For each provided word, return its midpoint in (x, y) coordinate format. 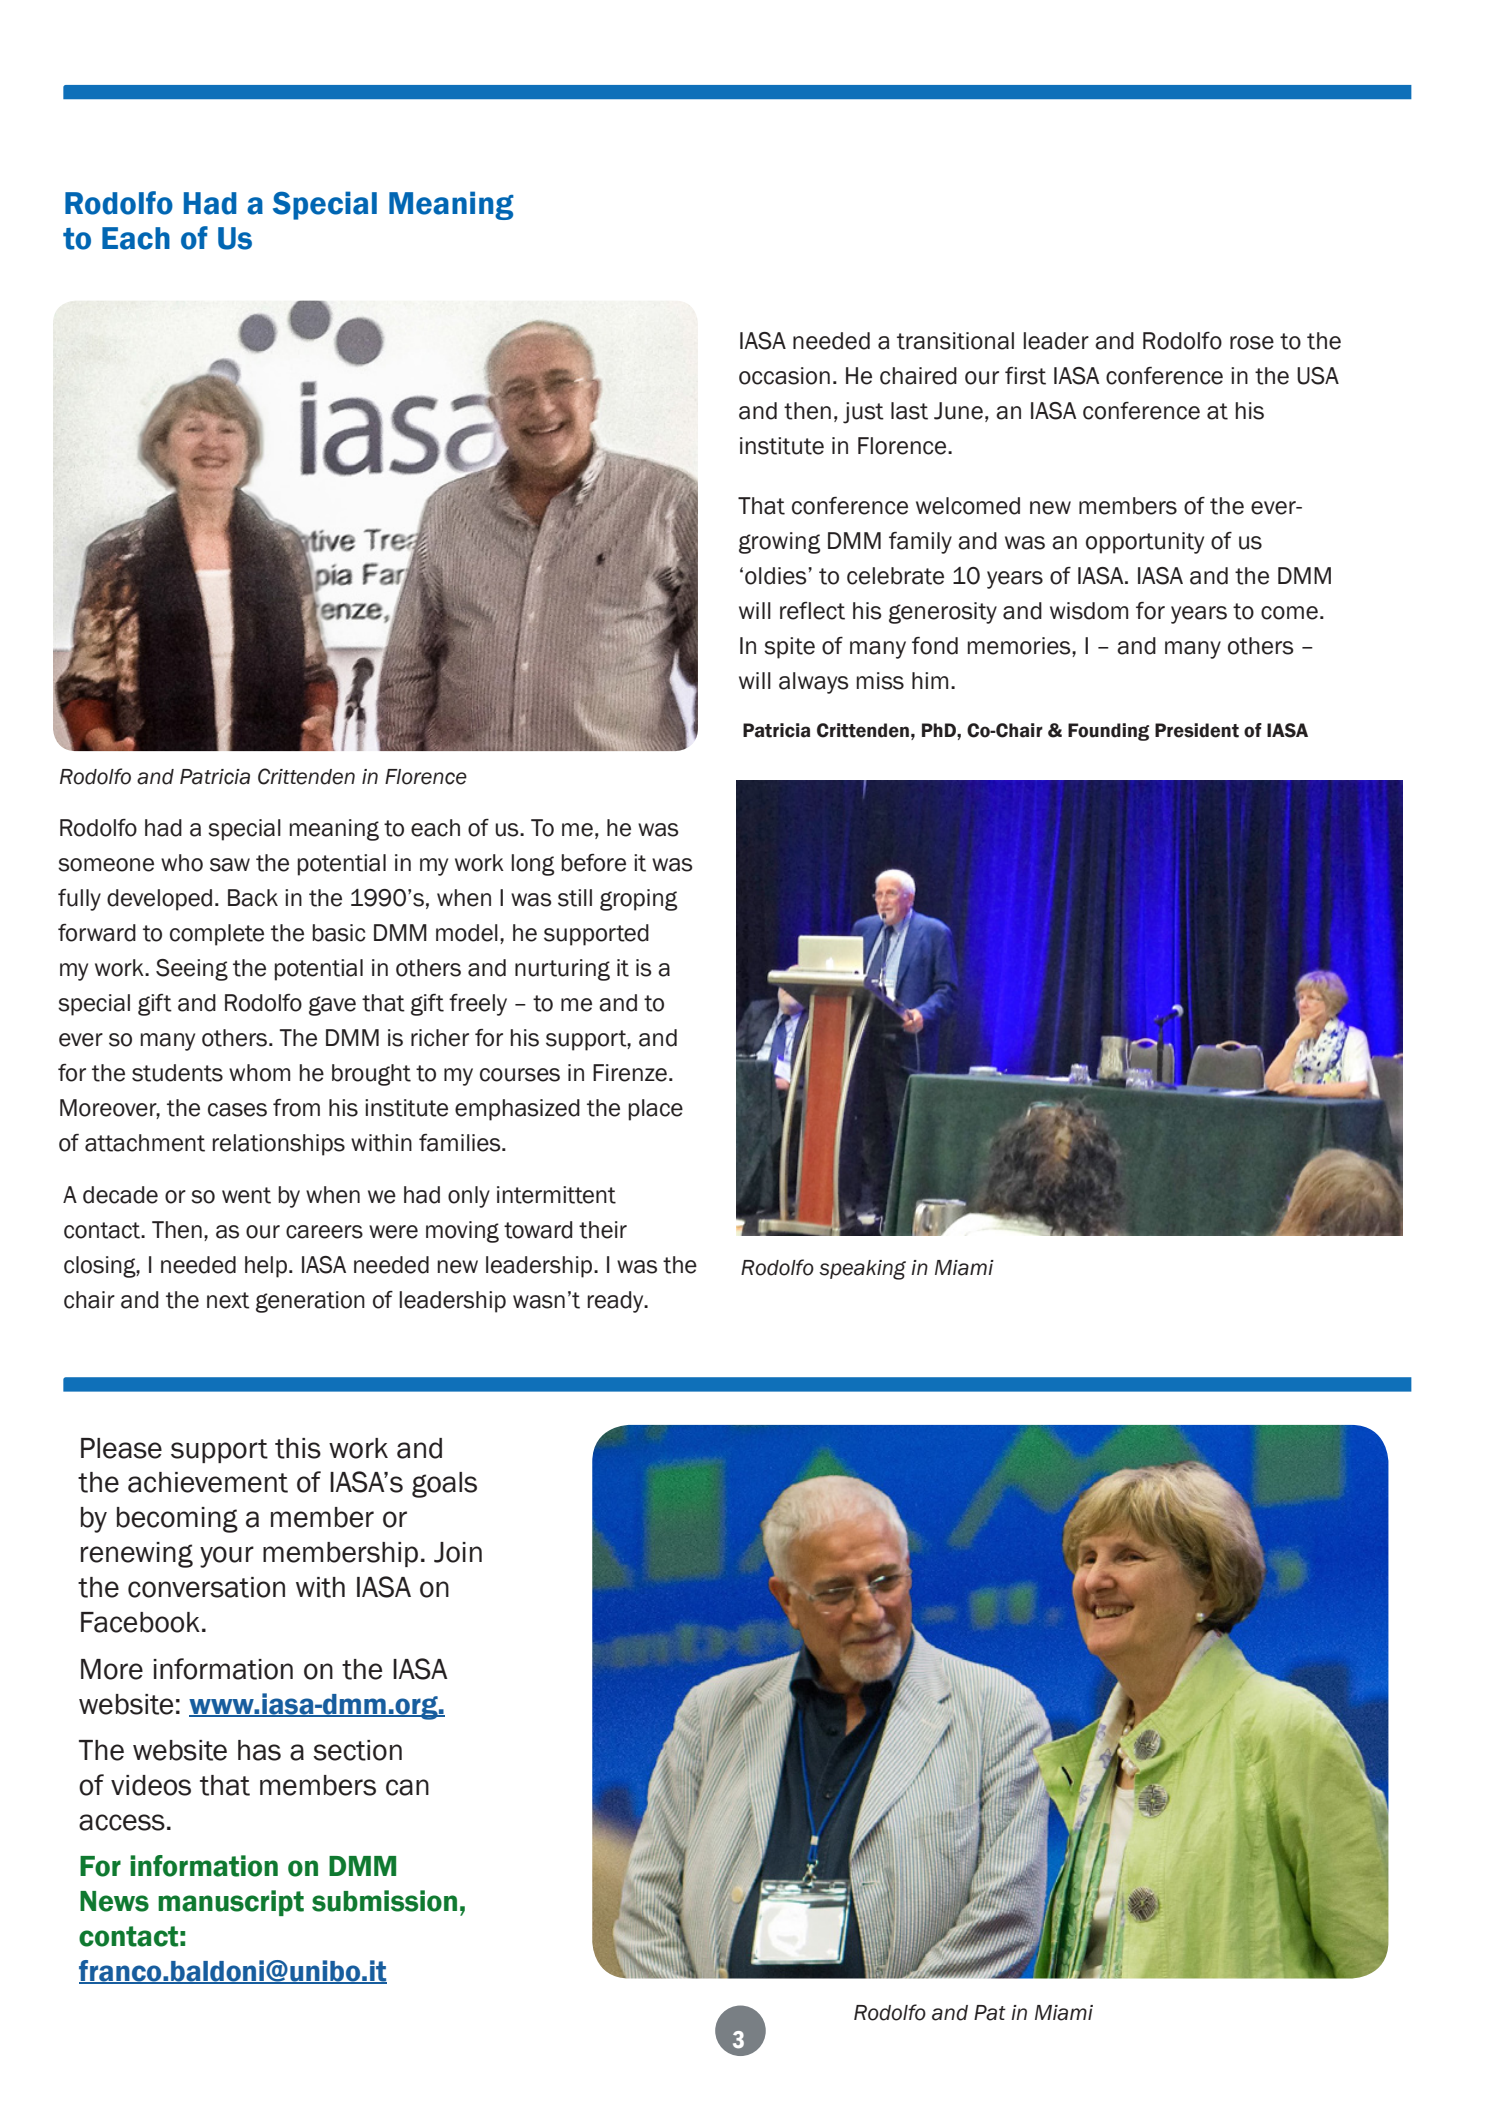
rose (1252, 343)
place (656, 1110)
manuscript (231, 1903)
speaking (862, 1270)
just (863, 413)
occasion (784, 376)
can (407, 1787)
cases (237, 1110)
